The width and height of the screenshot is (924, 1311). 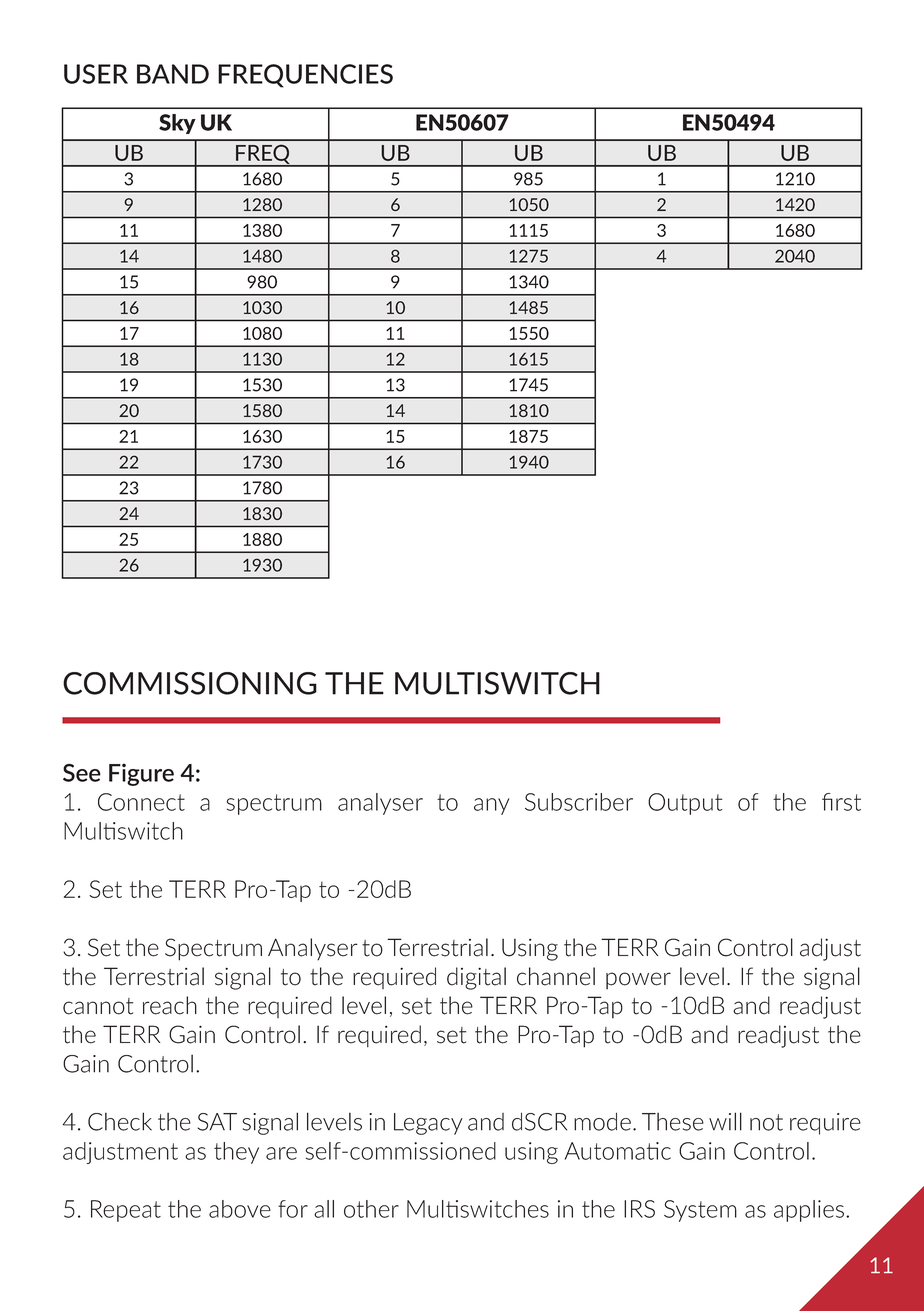 What do you see at coordinates (177, 124) in the screenshot?
I see `Sky` at bounding box center [177, 124].
